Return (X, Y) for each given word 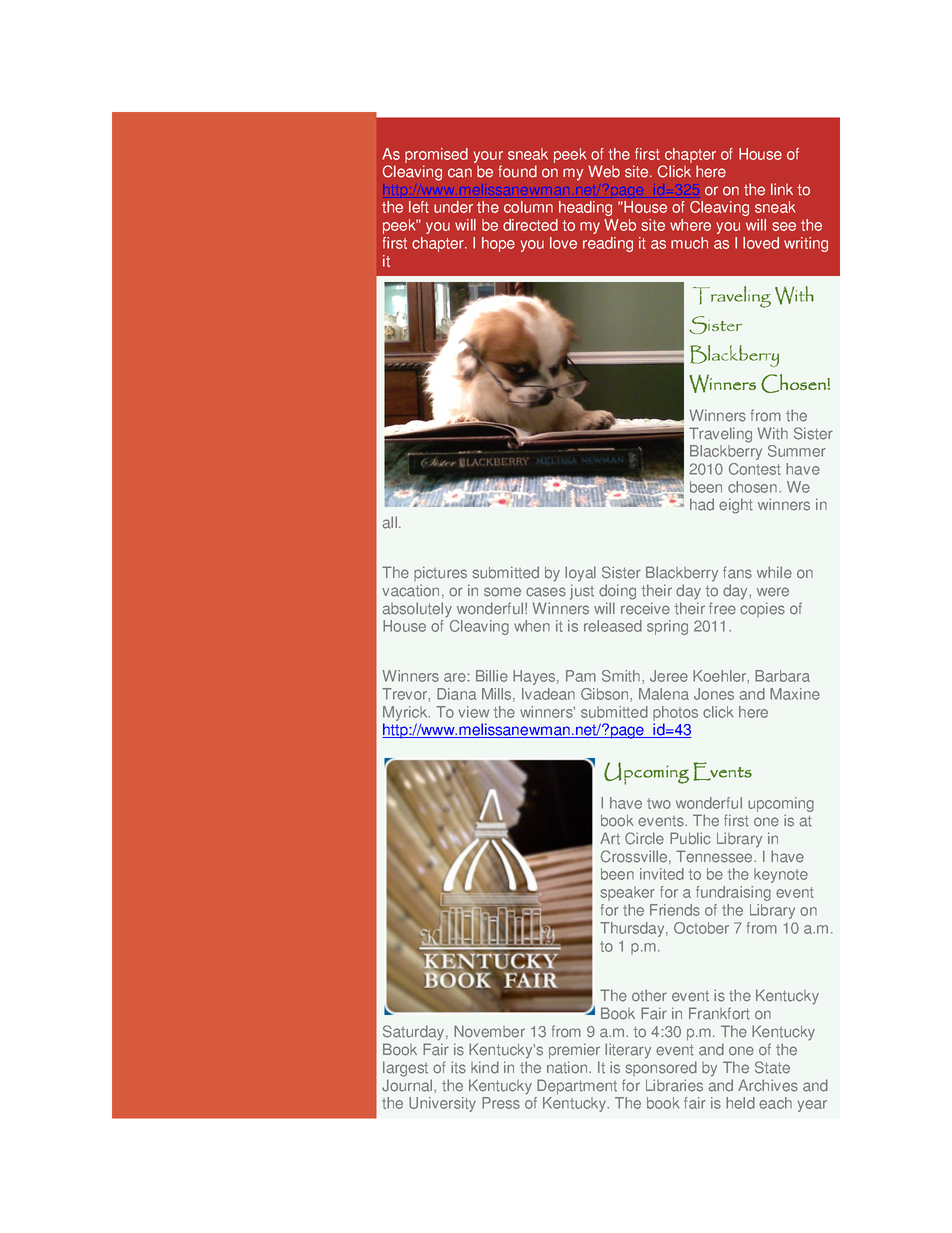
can (460, 173)
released (613, 626)
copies (762, 609)
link (782, 189)
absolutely (417, 610)
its (458, 1067)
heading (585, 208)
